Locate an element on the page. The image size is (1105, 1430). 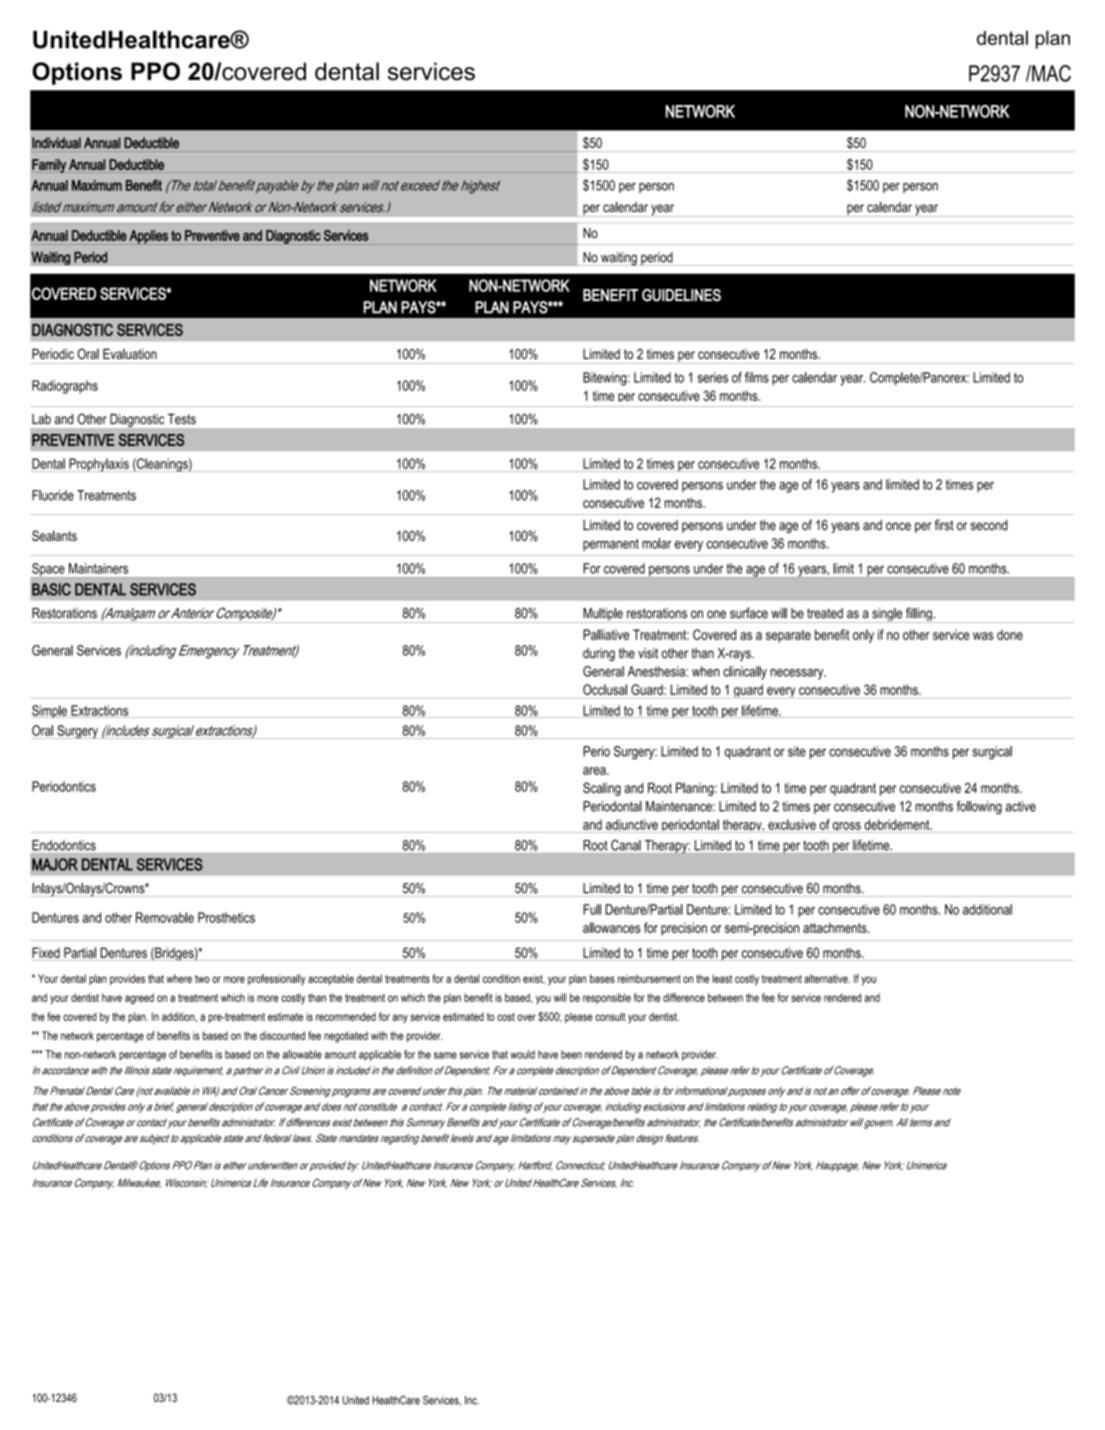
Scaling is located at coordinates (602, 789).
